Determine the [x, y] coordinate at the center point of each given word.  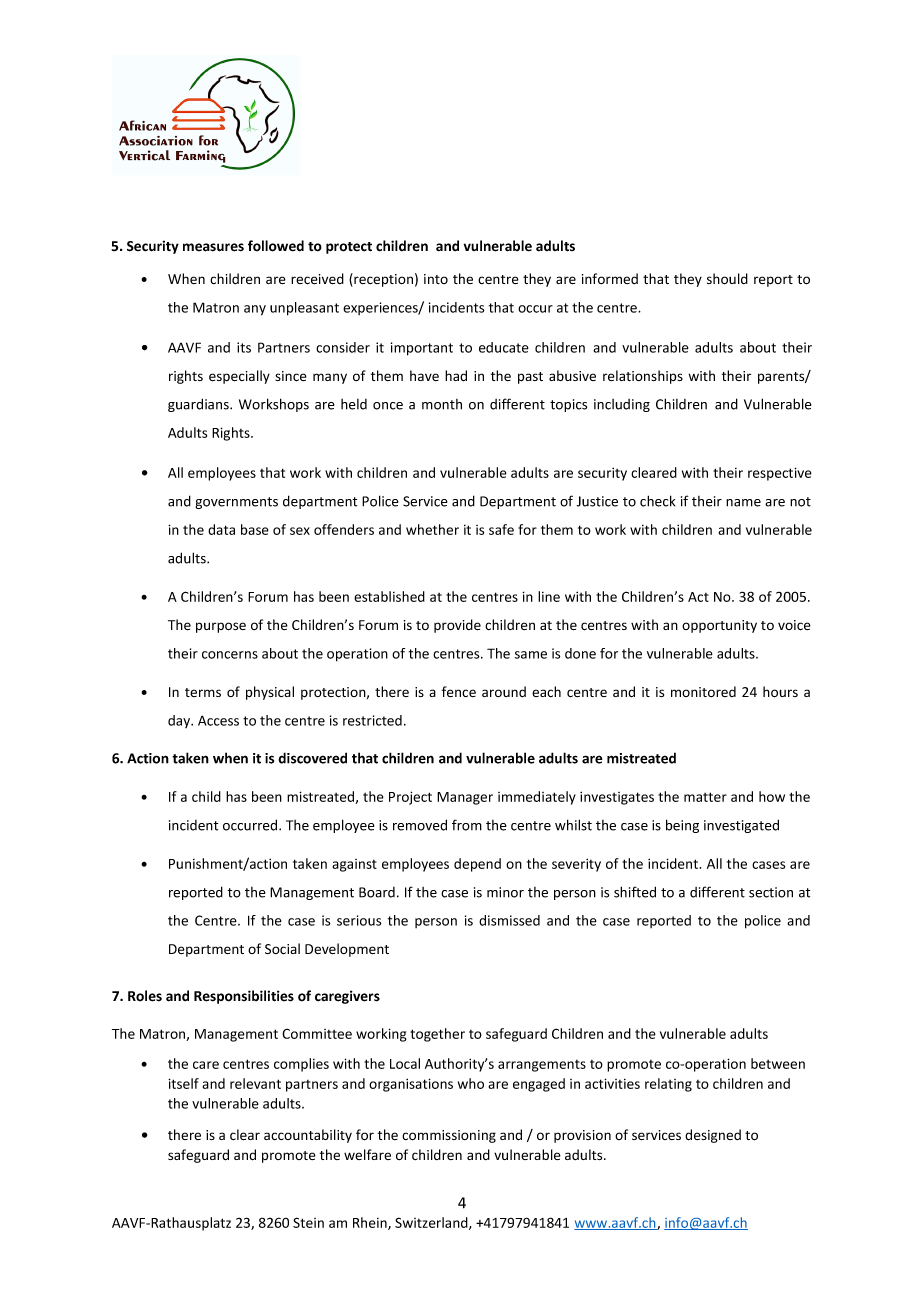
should [727, 279]
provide [457, 626]
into [436, 279]
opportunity [719, 626]
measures [213, 247]
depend [477, 865]
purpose [221, 627]
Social [282, 949]
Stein [308, 1222]
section [771, 892]
